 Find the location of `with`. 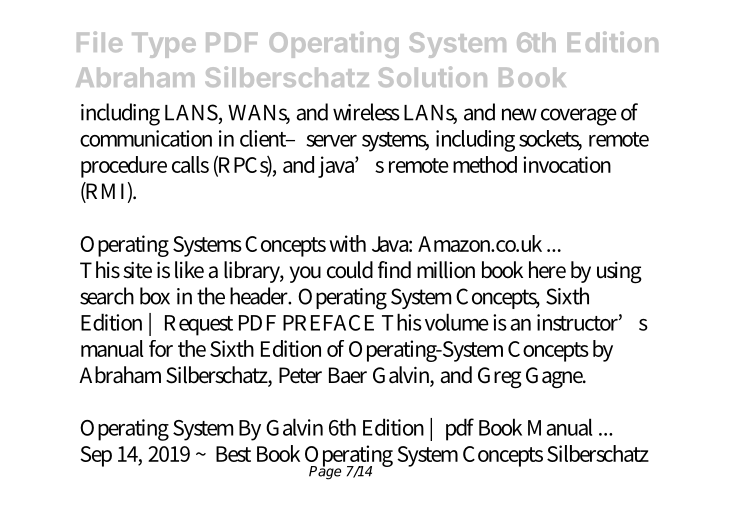

with is located at coordinates (347, 243).
